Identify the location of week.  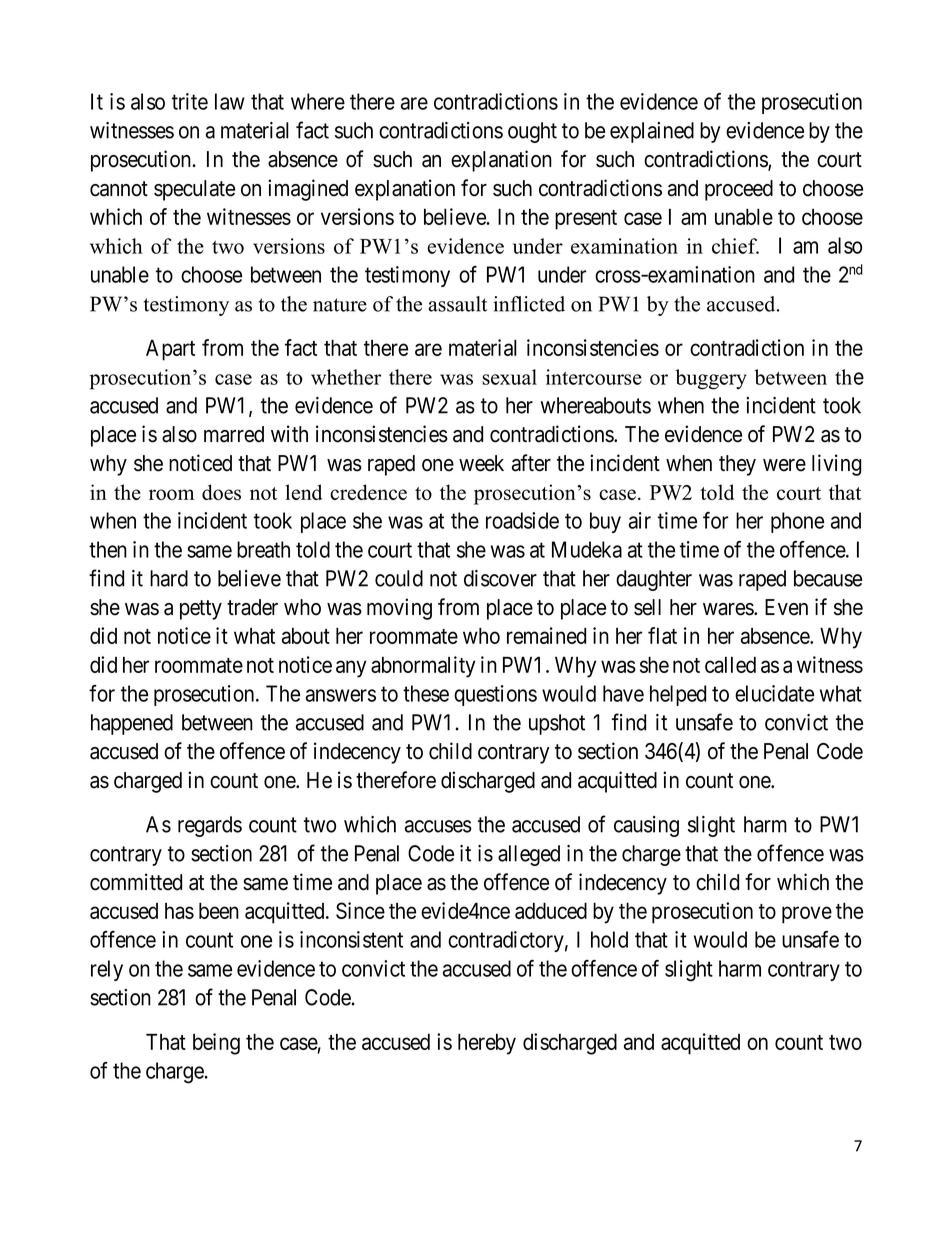
(481, 463).
